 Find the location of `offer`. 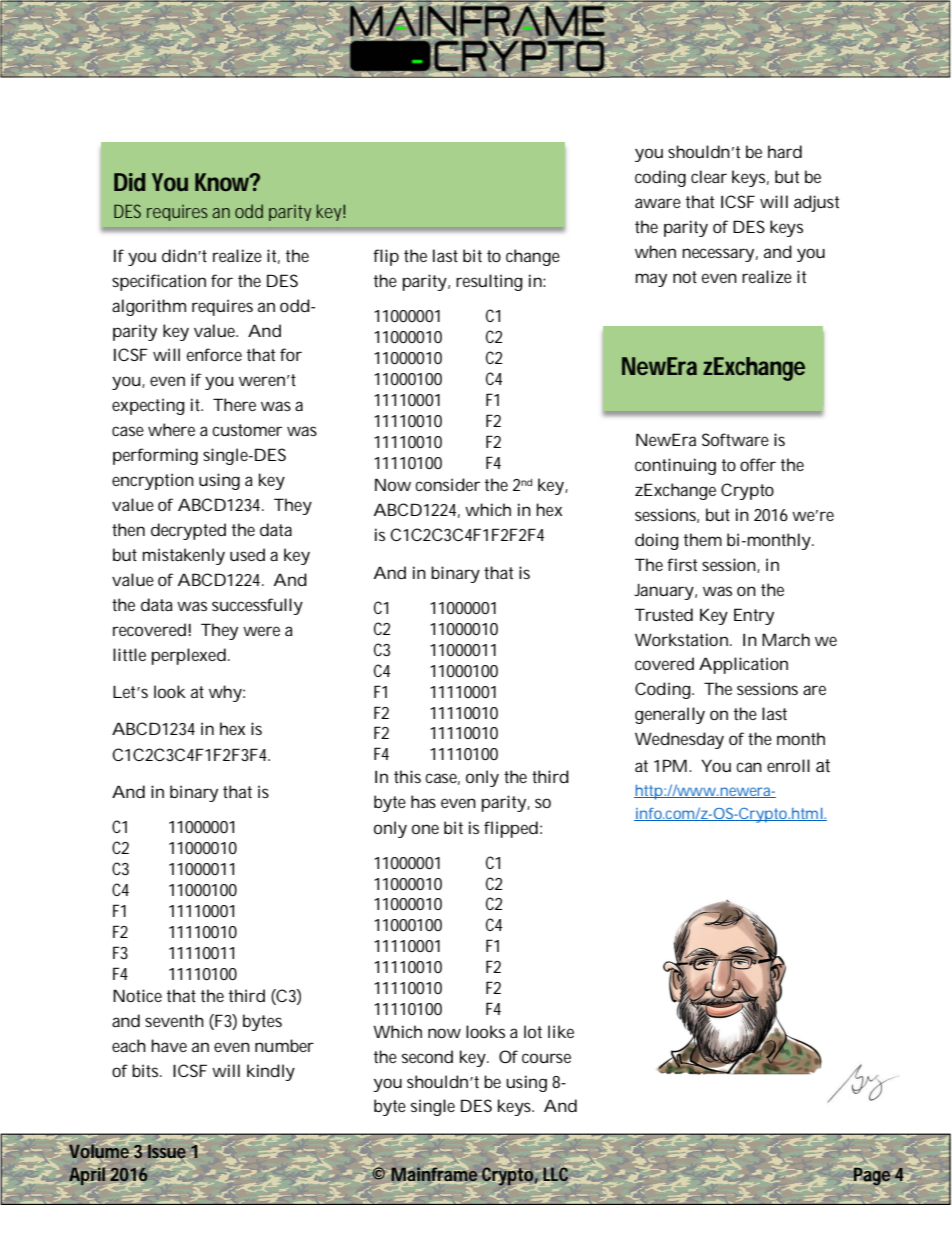

offer is located at coordinates (758, 464).
